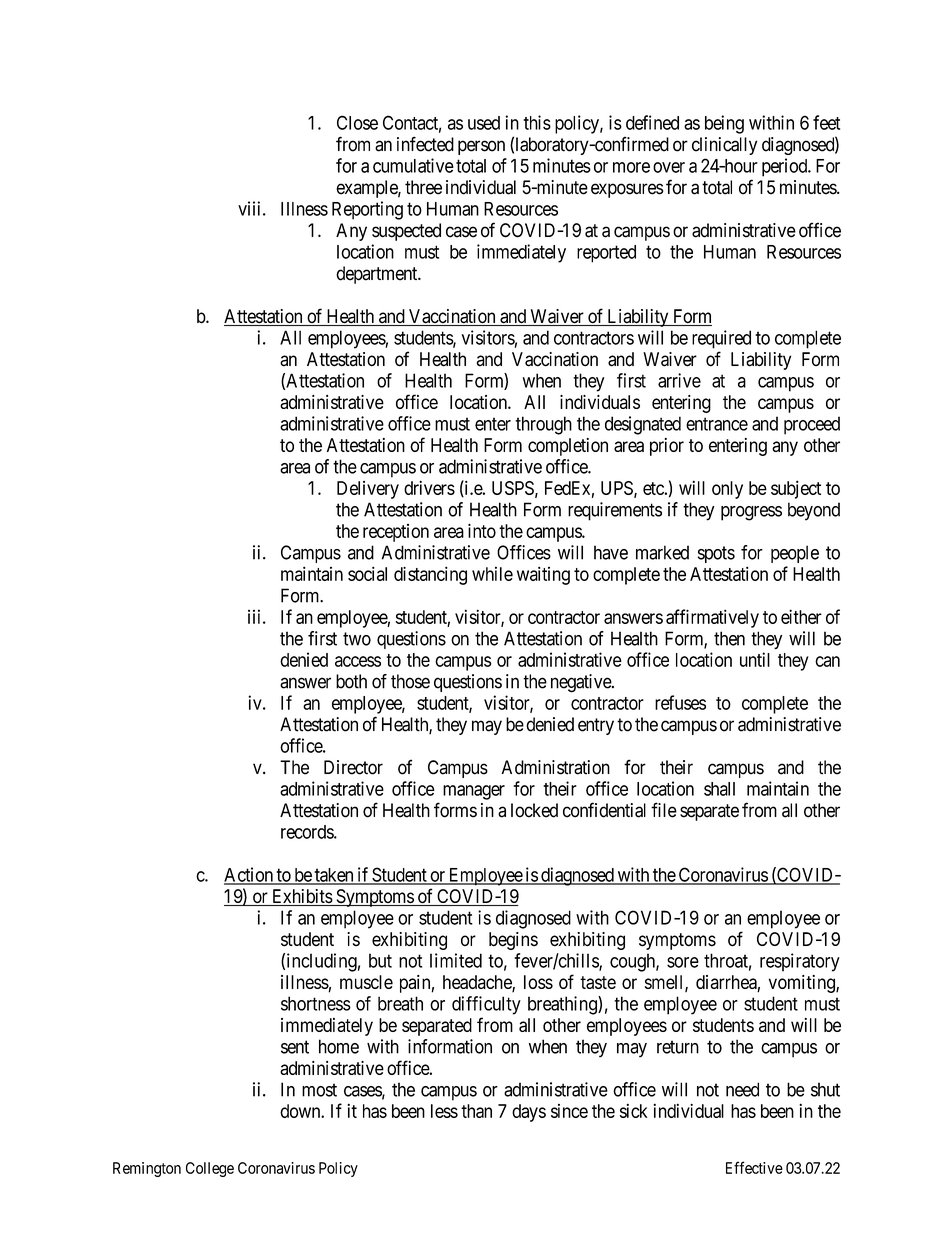 This screenshot has height=1233, width=952. What do you see at coordinates (481, 147) in the screenshot?
I see `person` at bounding box center [481, 147].
